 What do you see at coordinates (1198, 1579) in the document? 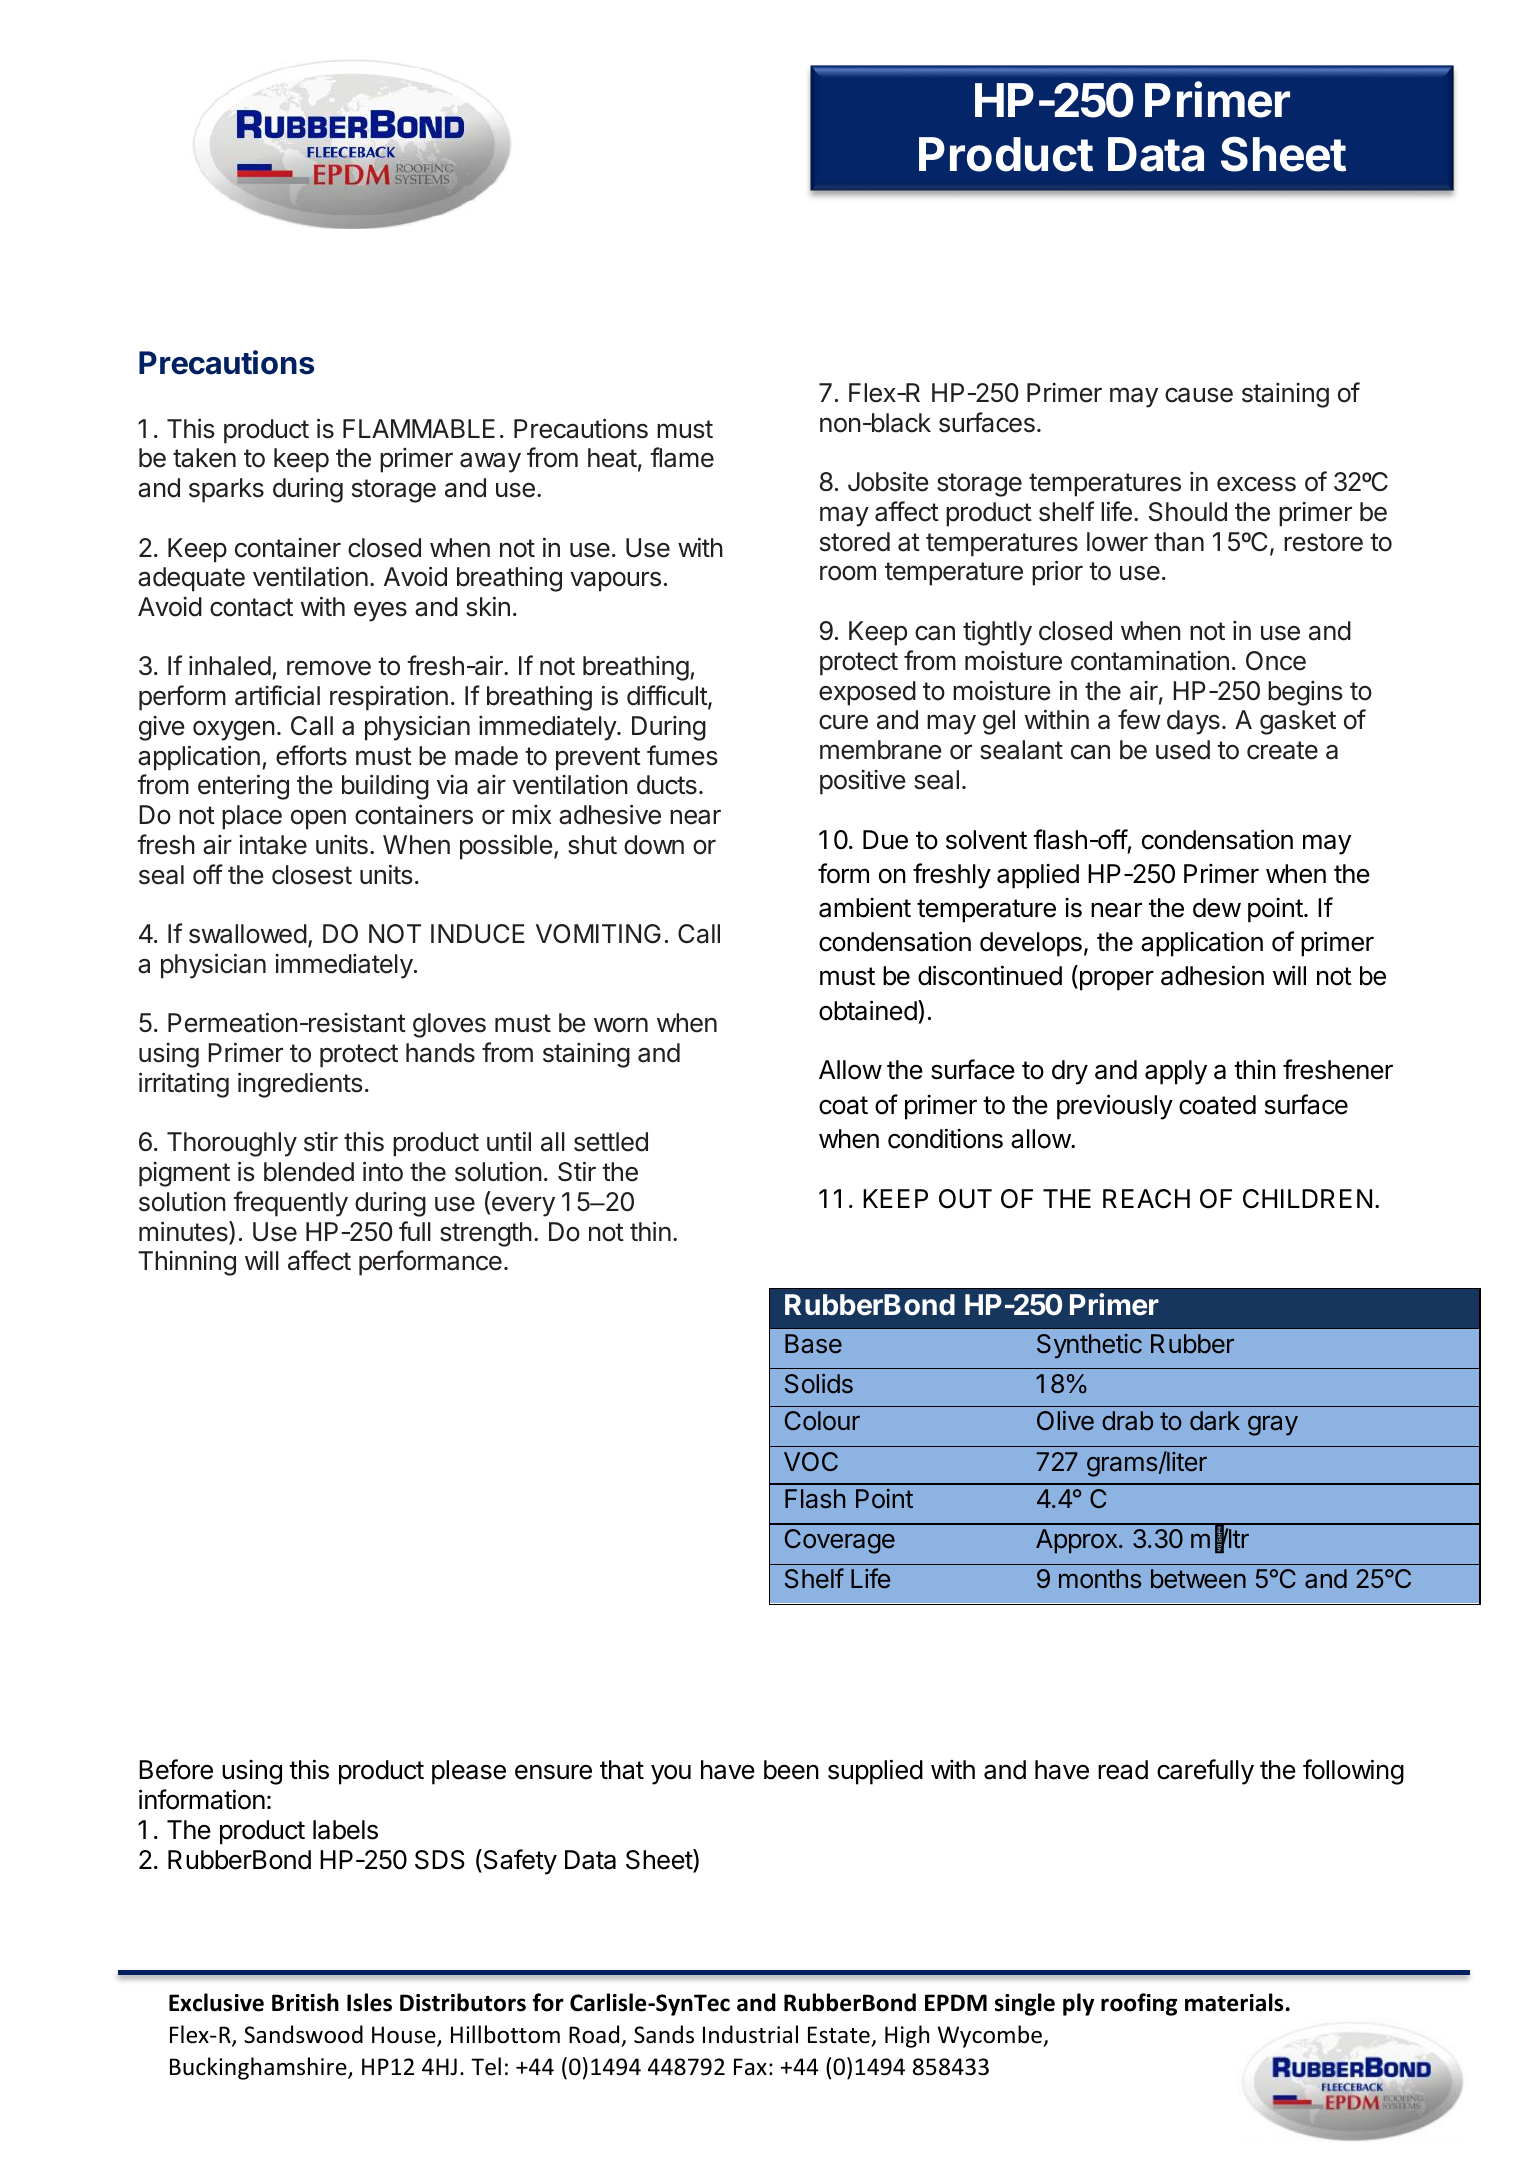
I see `between` at bounding box center [1198, 1579].
